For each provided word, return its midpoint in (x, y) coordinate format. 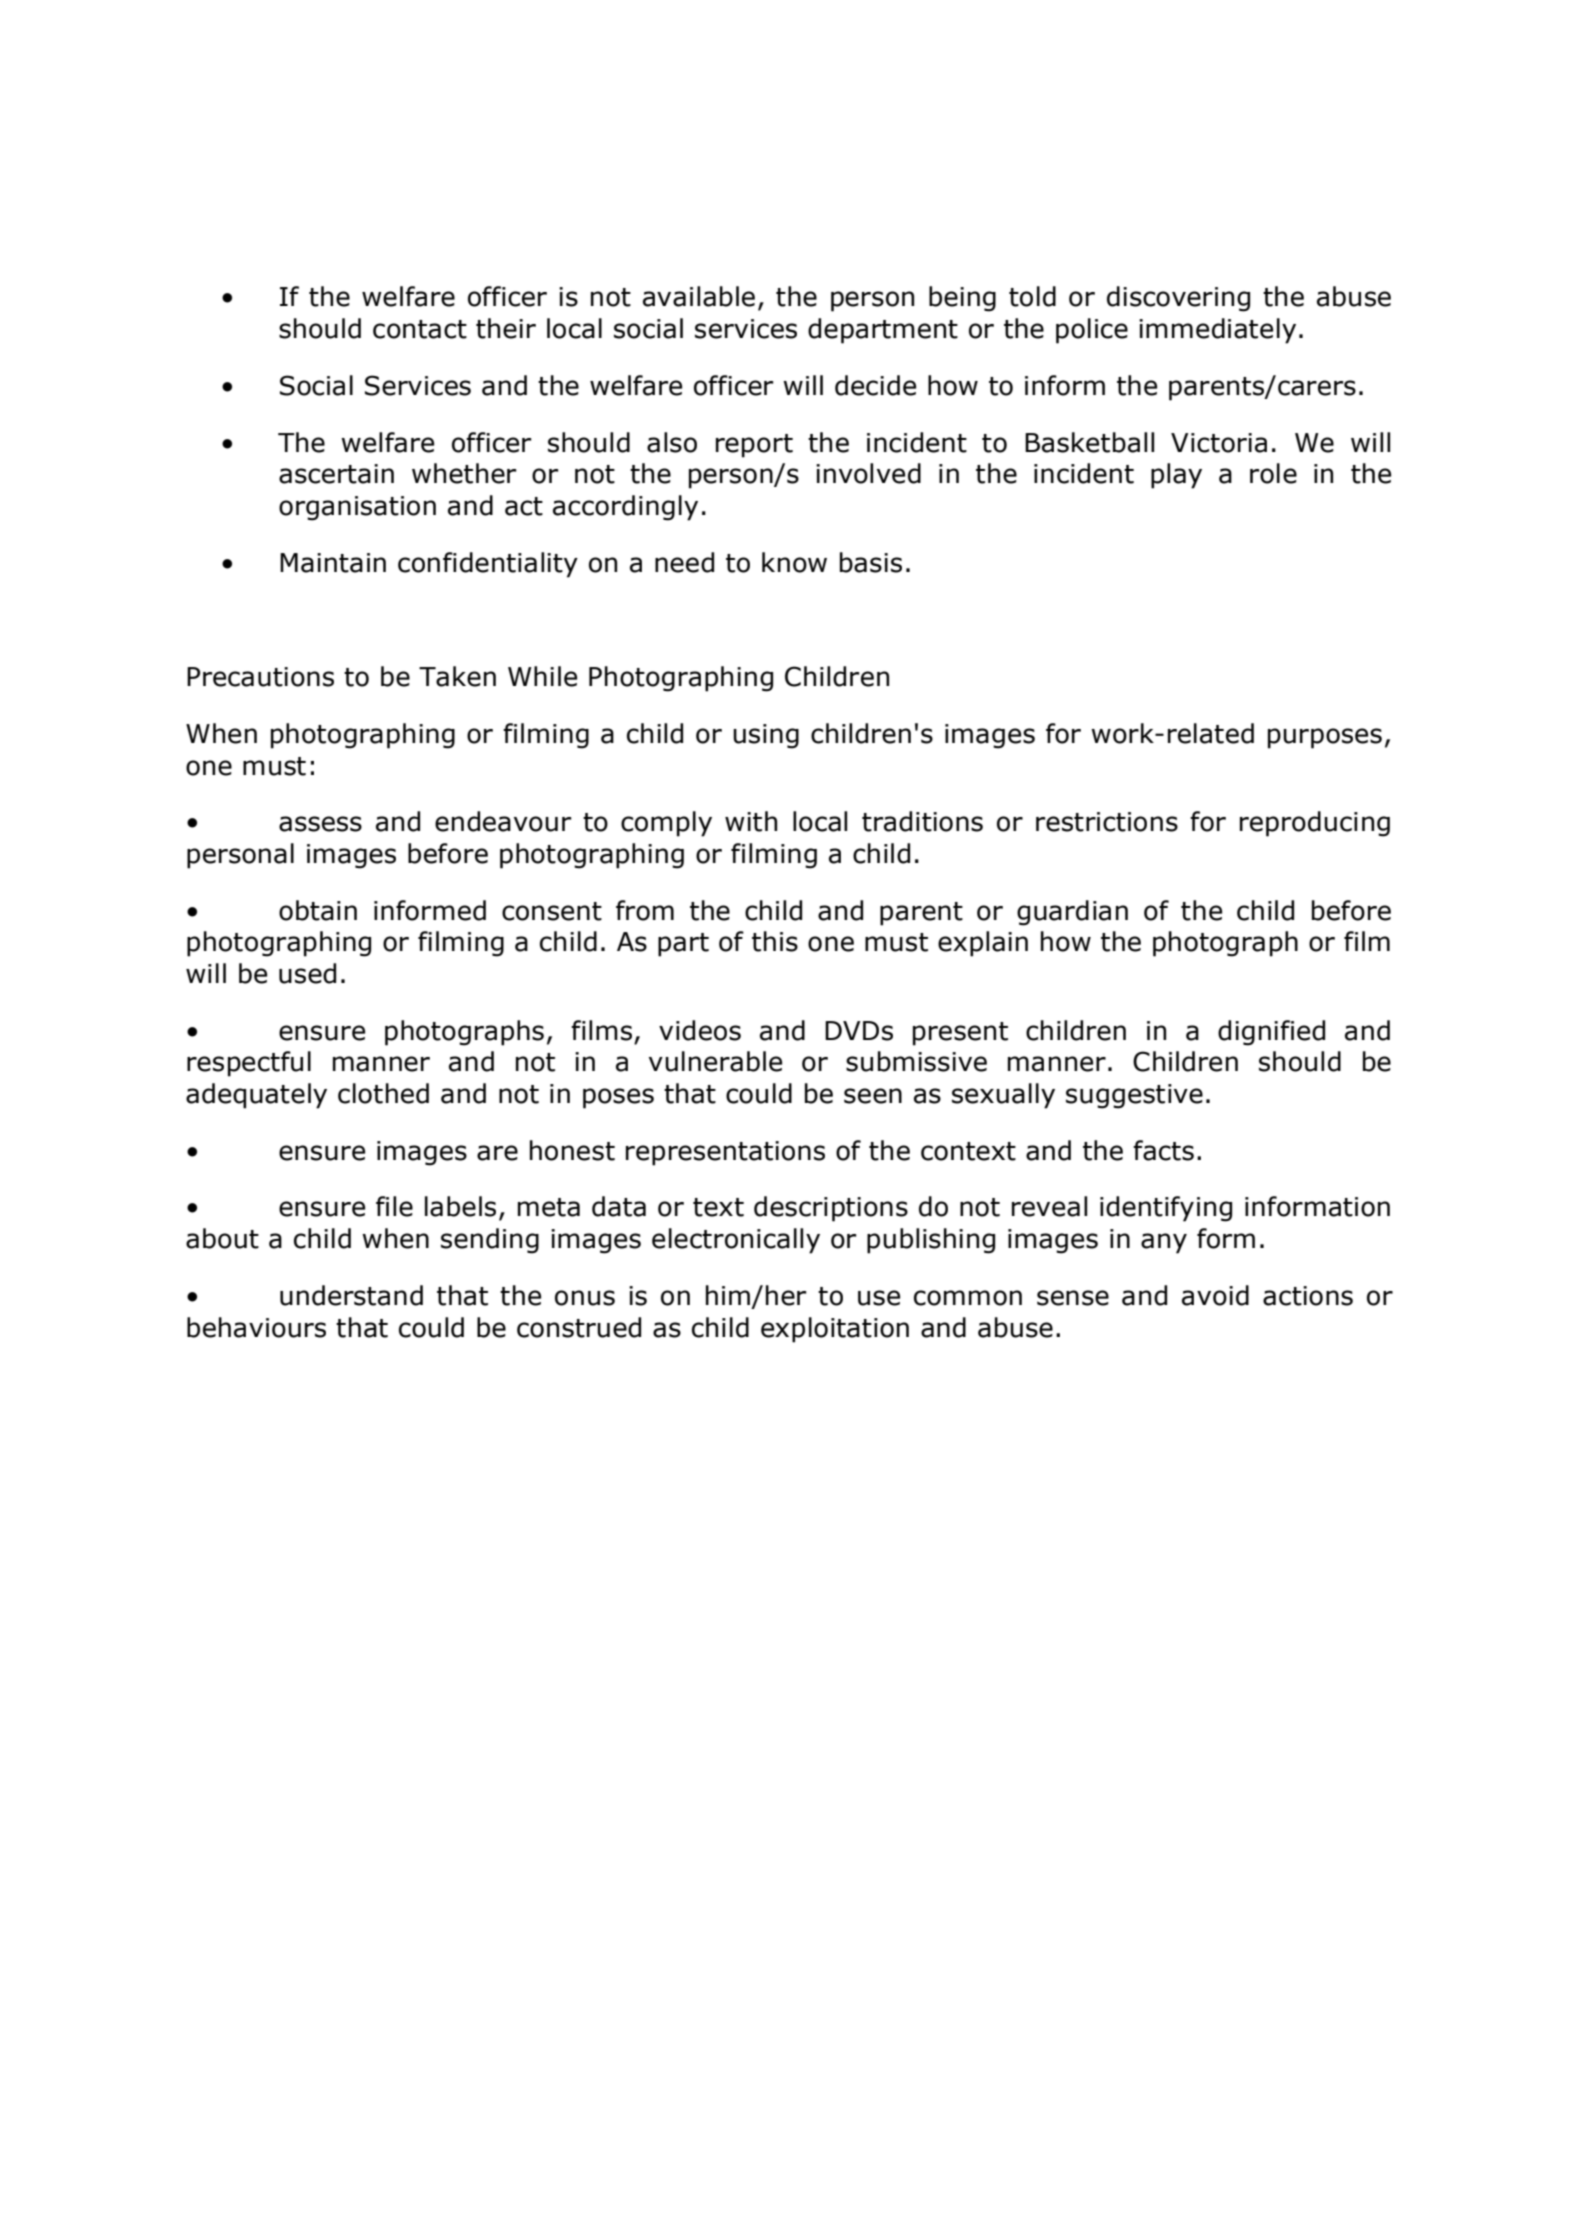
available (699, 296)
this (775, 941)
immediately (1217, 331)
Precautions (260, 677)
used (307, 973)
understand (351, 1295)
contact (420, 329)
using (766, 736)
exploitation (835, 1330)
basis (871, 562)
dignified (1271, 1033)
